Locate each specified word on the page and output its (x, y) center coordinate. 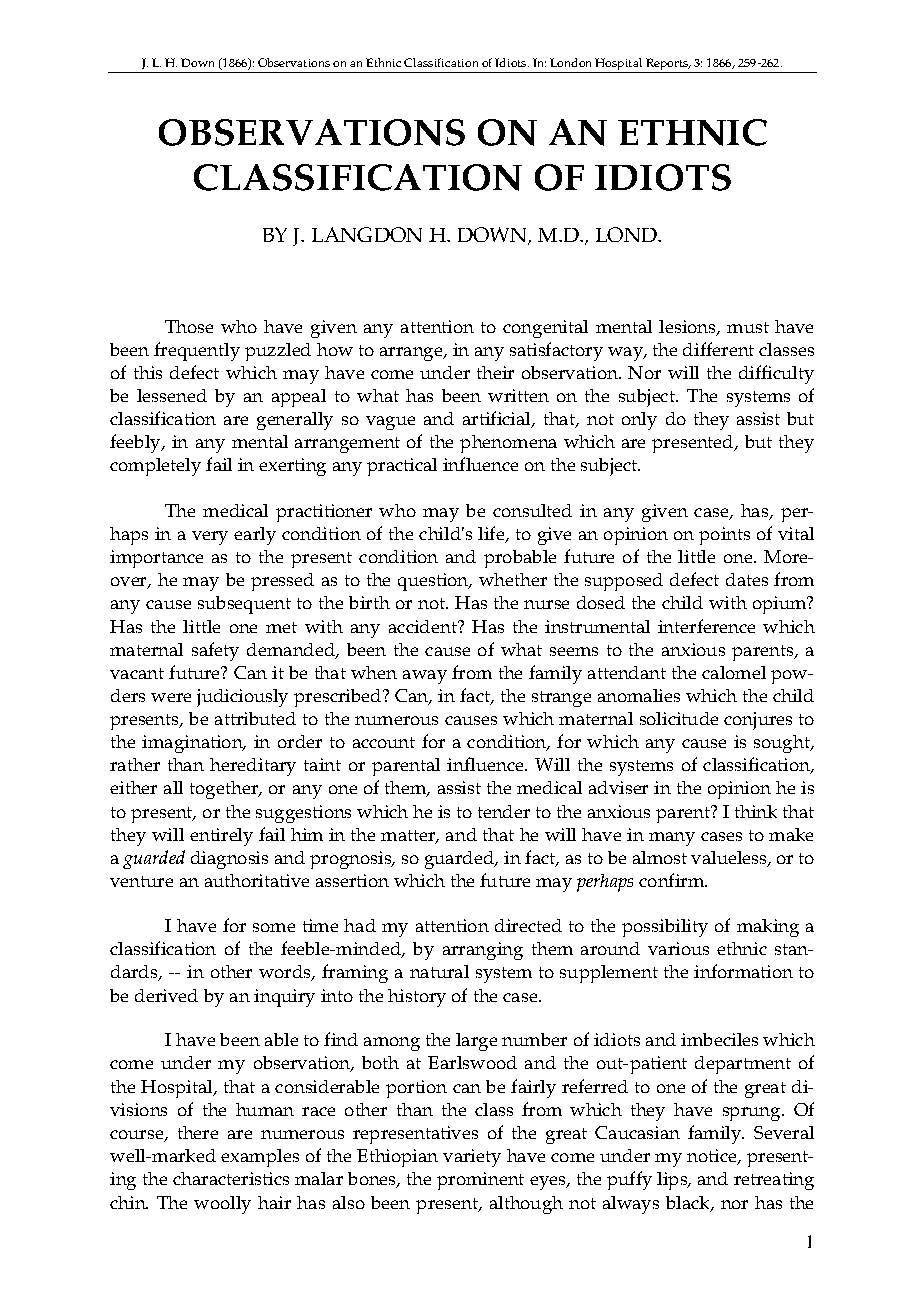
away (425, 677)
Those (189, 326)
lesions (688, 328)
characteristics (231, 1178)
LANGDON (367, 234)
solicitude (679, 718)
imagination (193, 744)
